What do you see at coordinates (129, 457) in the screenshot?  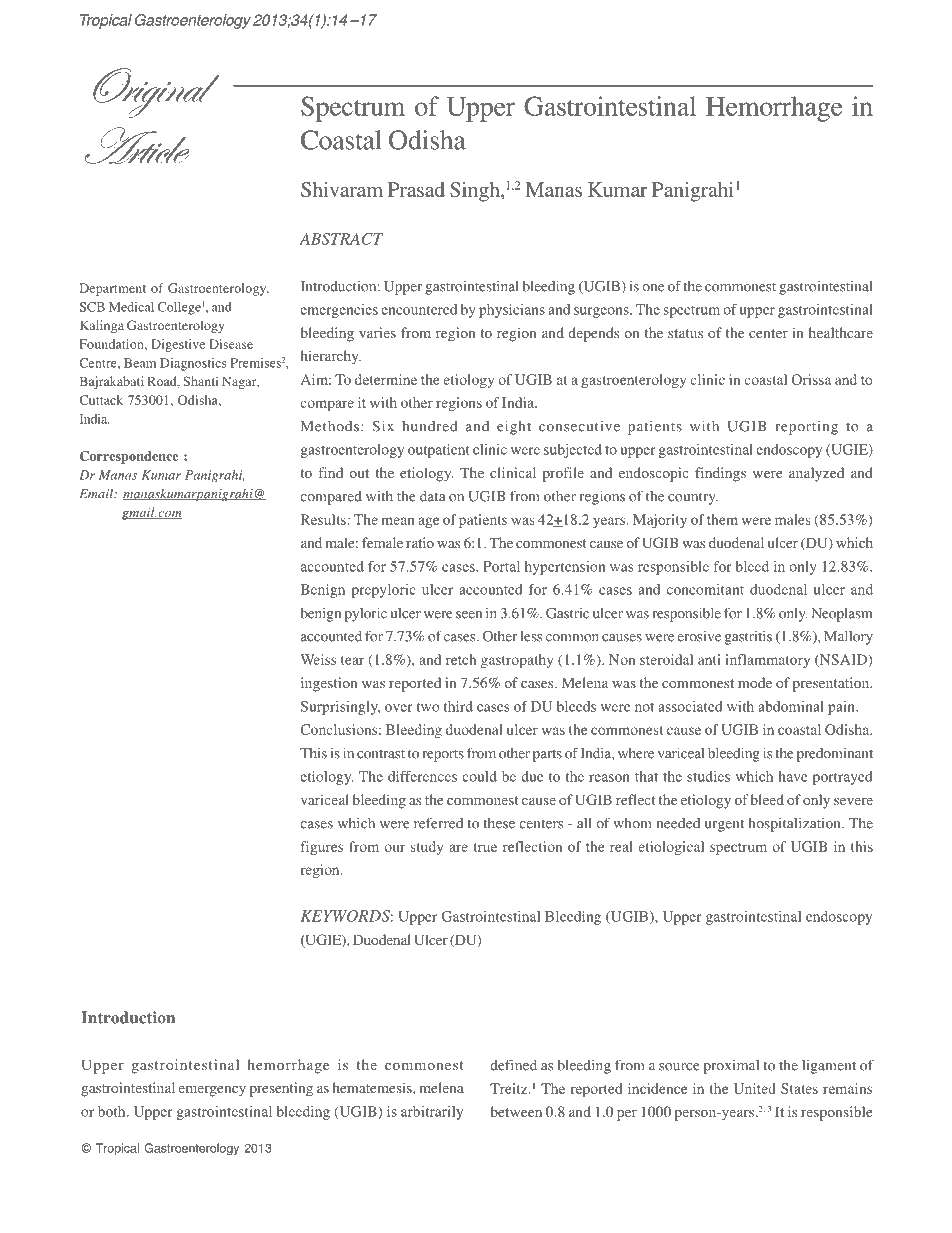 I see `Correspondence` at bounding box center [129, 457].
